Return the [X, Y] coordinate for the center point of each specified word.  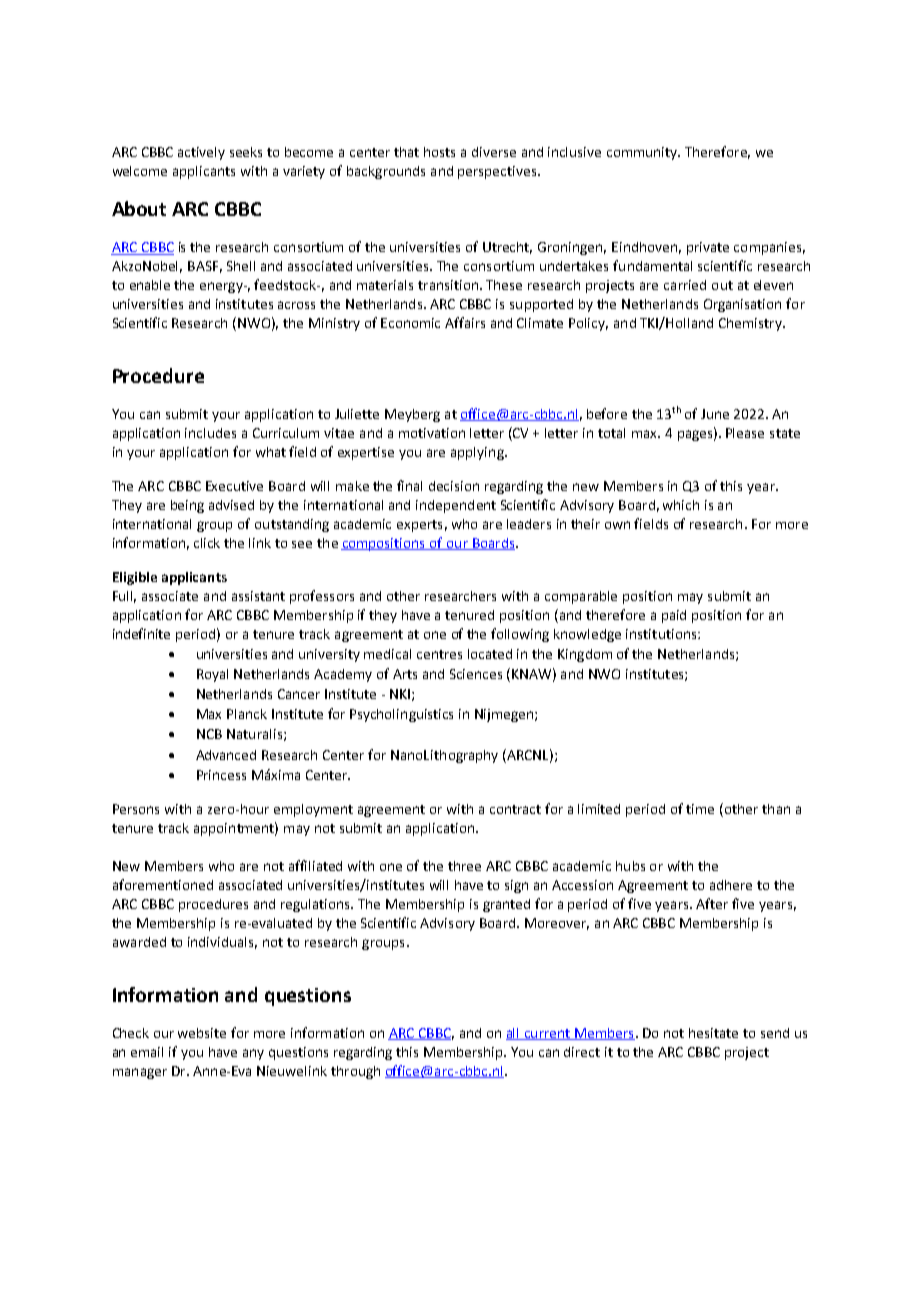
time [700, 809]
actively [201, 153]
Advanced [226, 755]
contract [515, 809]
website [202, 1033]
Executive [234, 486]
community [643, 153]
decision [454, 486]
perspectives [498, 172]
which [681, 505]
